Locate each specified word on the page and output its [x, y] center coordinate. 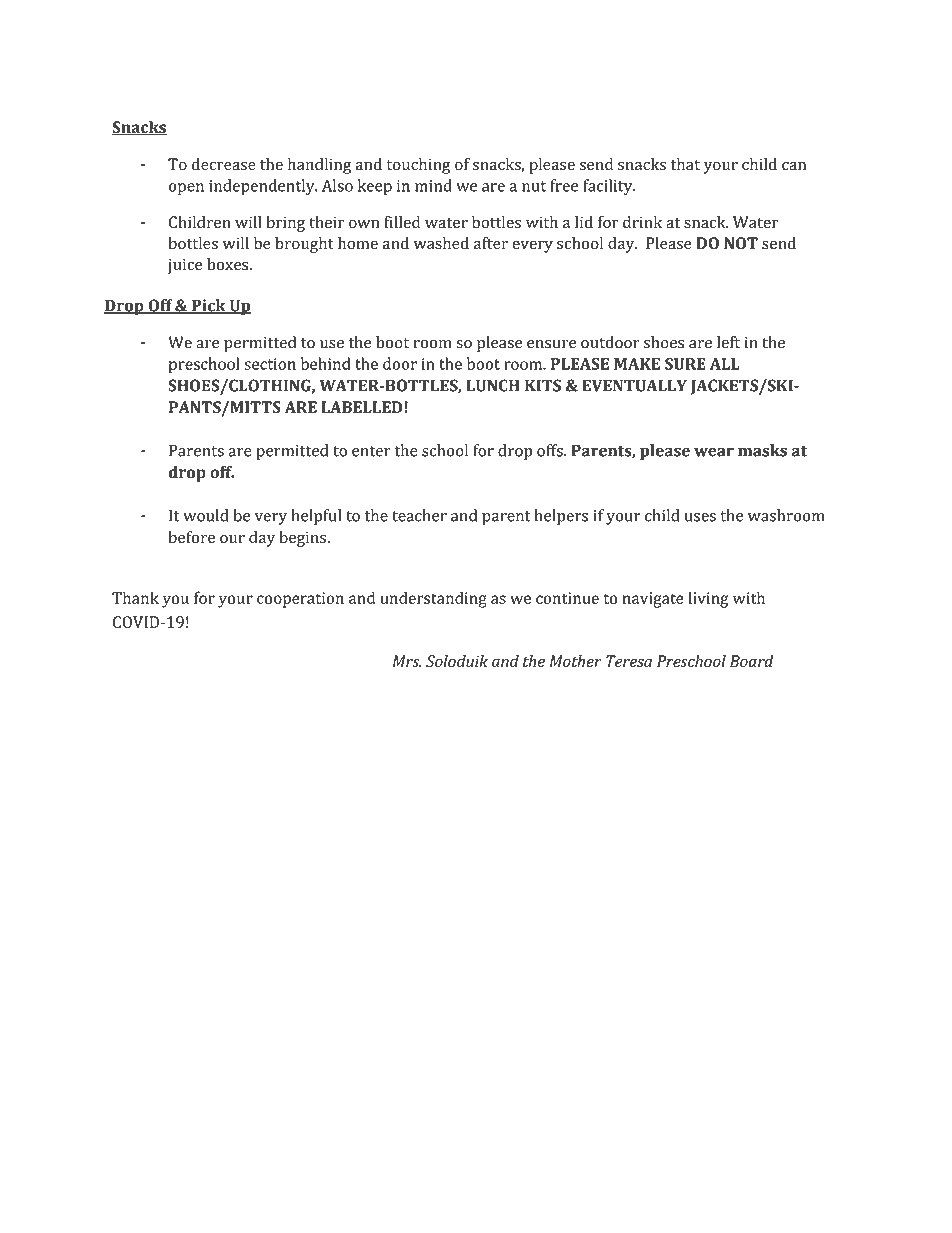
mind [433, 185]
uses [700, 517]
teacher [419, 515]
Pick [209, 306]
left [728, 342]
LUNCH [493, 385]
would [206, 515]
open [186, 189]
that [685, 164]
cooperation [300, 600]
